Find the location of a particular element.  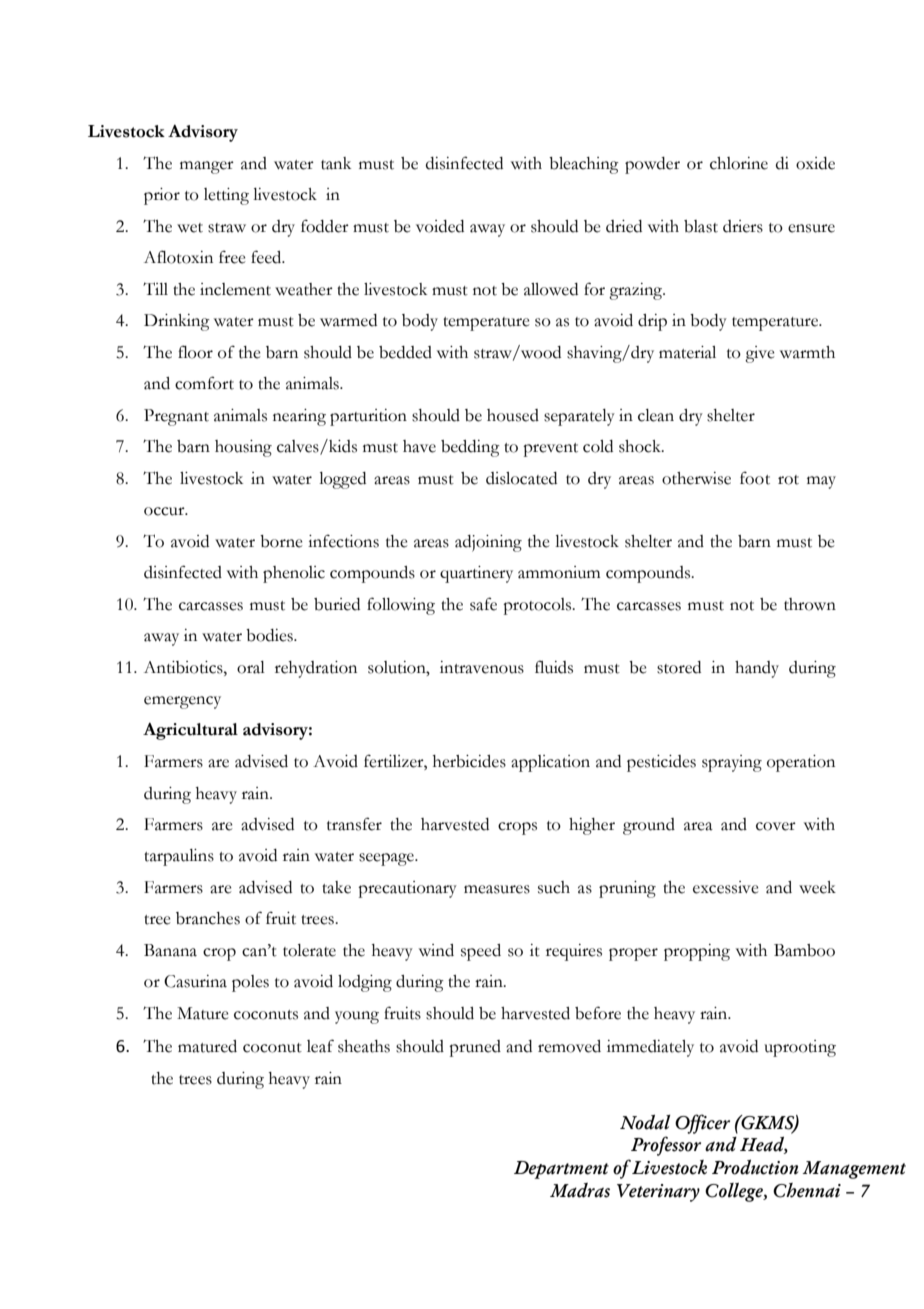

driers is located at coordinates (743, 226).
